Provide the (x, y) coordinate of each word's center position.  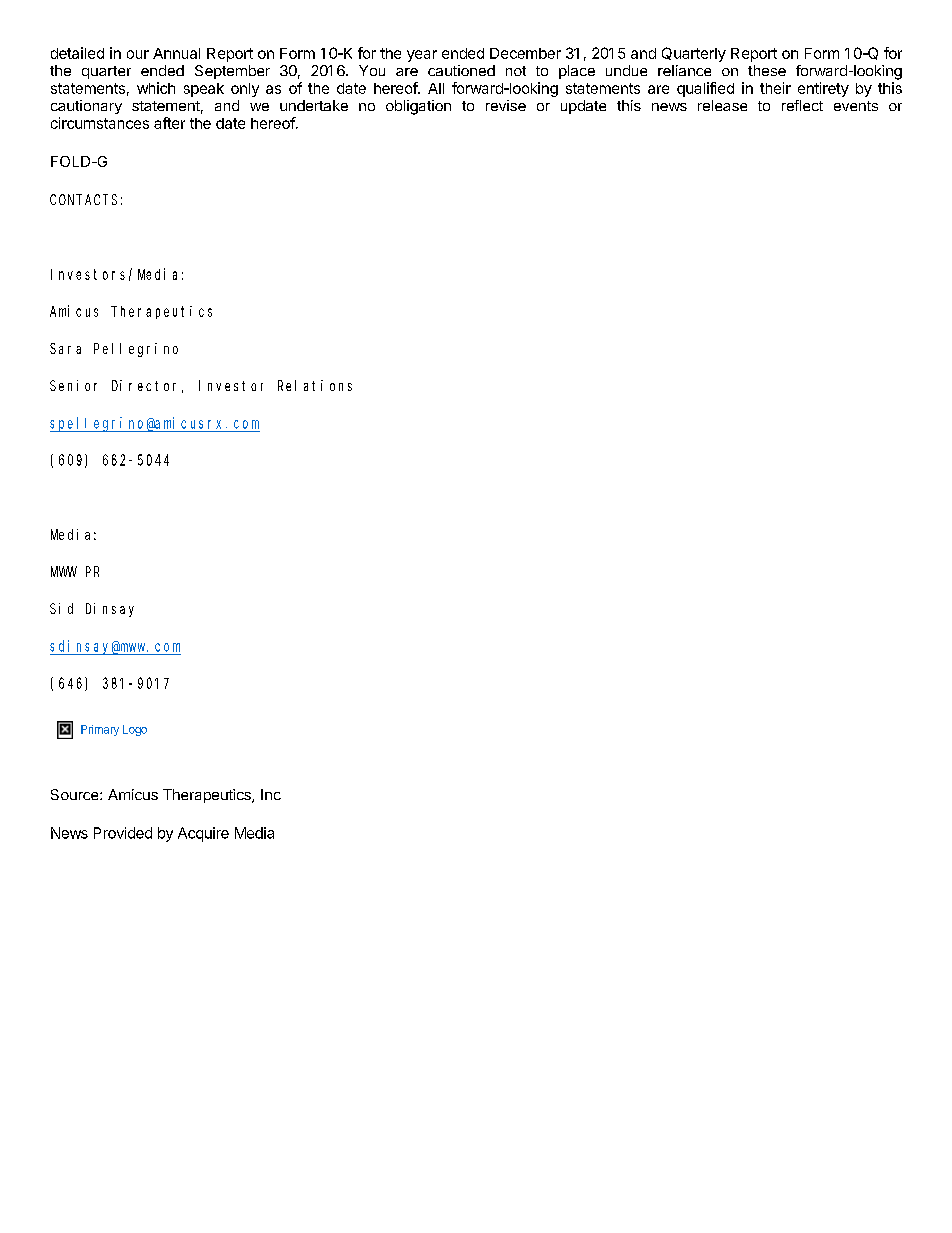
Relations (315, 385)
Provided (123, 833)
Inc (271, 794)
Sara (65, 348)
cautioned (461, 70)
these (767, 70)
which (156, 88)
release (722, 105)
